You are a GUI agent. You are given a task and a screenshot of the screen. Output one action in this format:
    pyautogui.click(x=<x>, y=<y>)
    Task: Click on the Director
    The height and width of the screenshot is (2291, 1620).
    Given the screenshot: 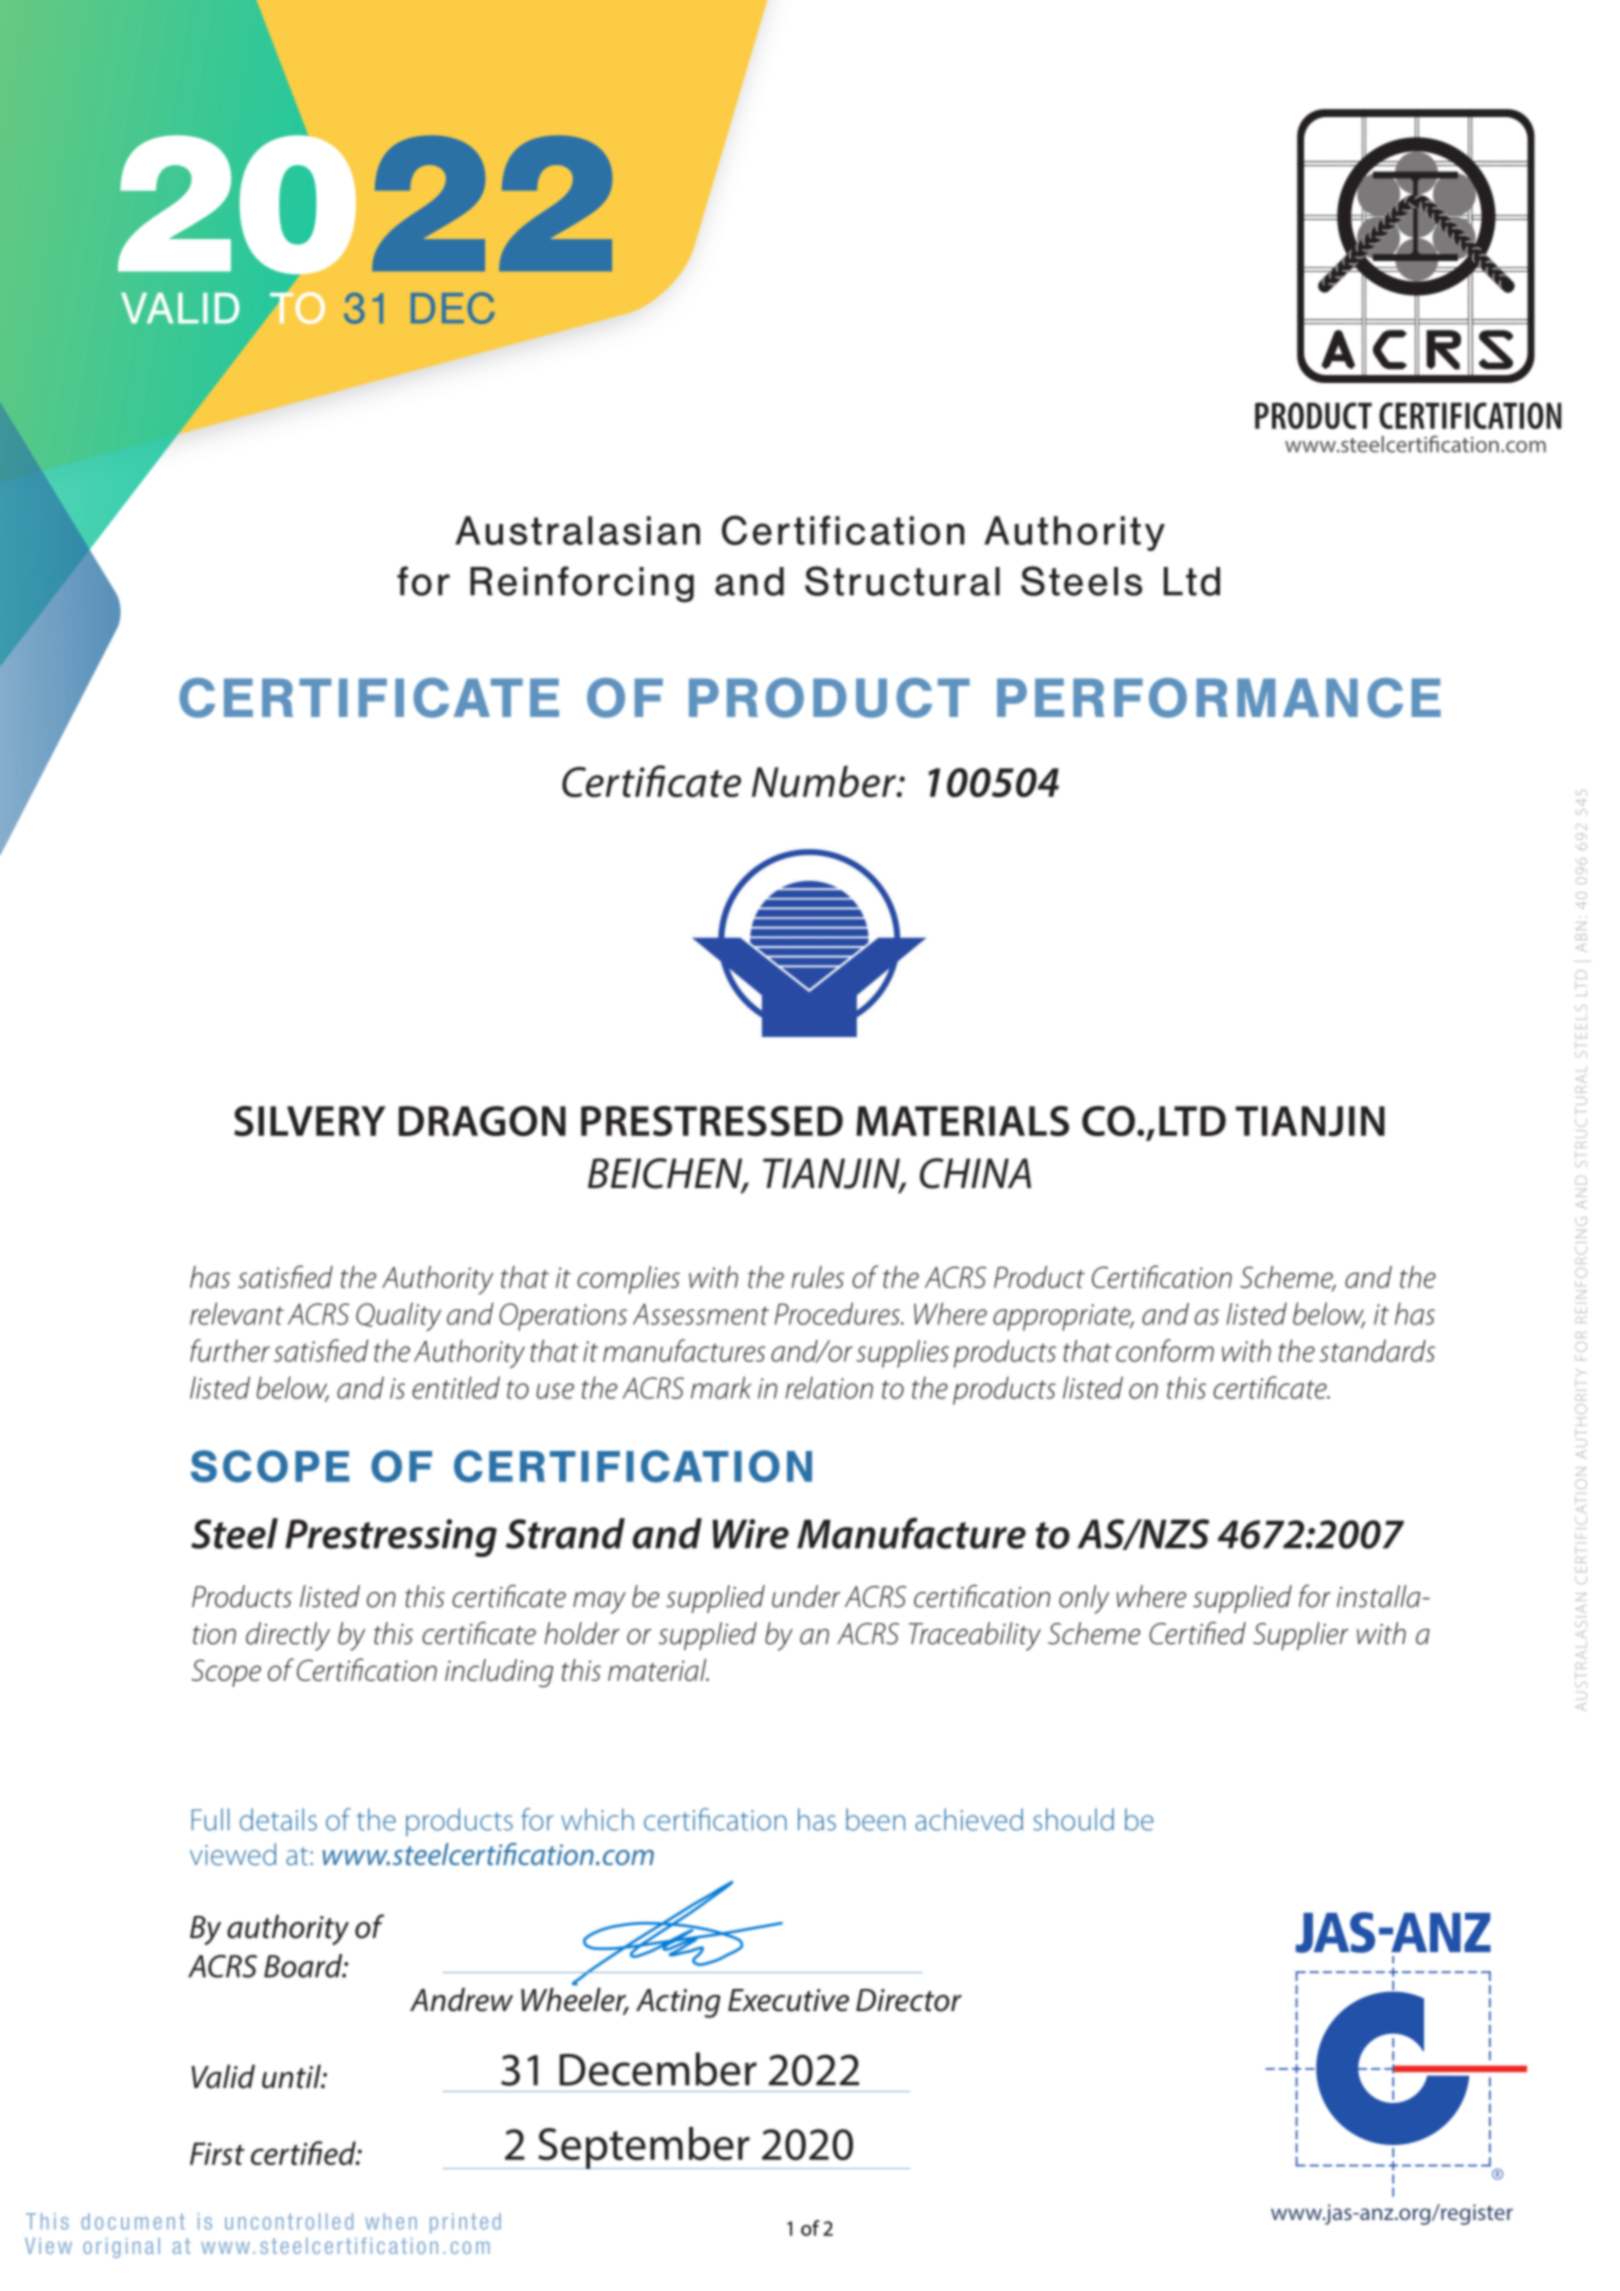 What is the action you would take?
    pyautogui.click(x=909, y=2000)
